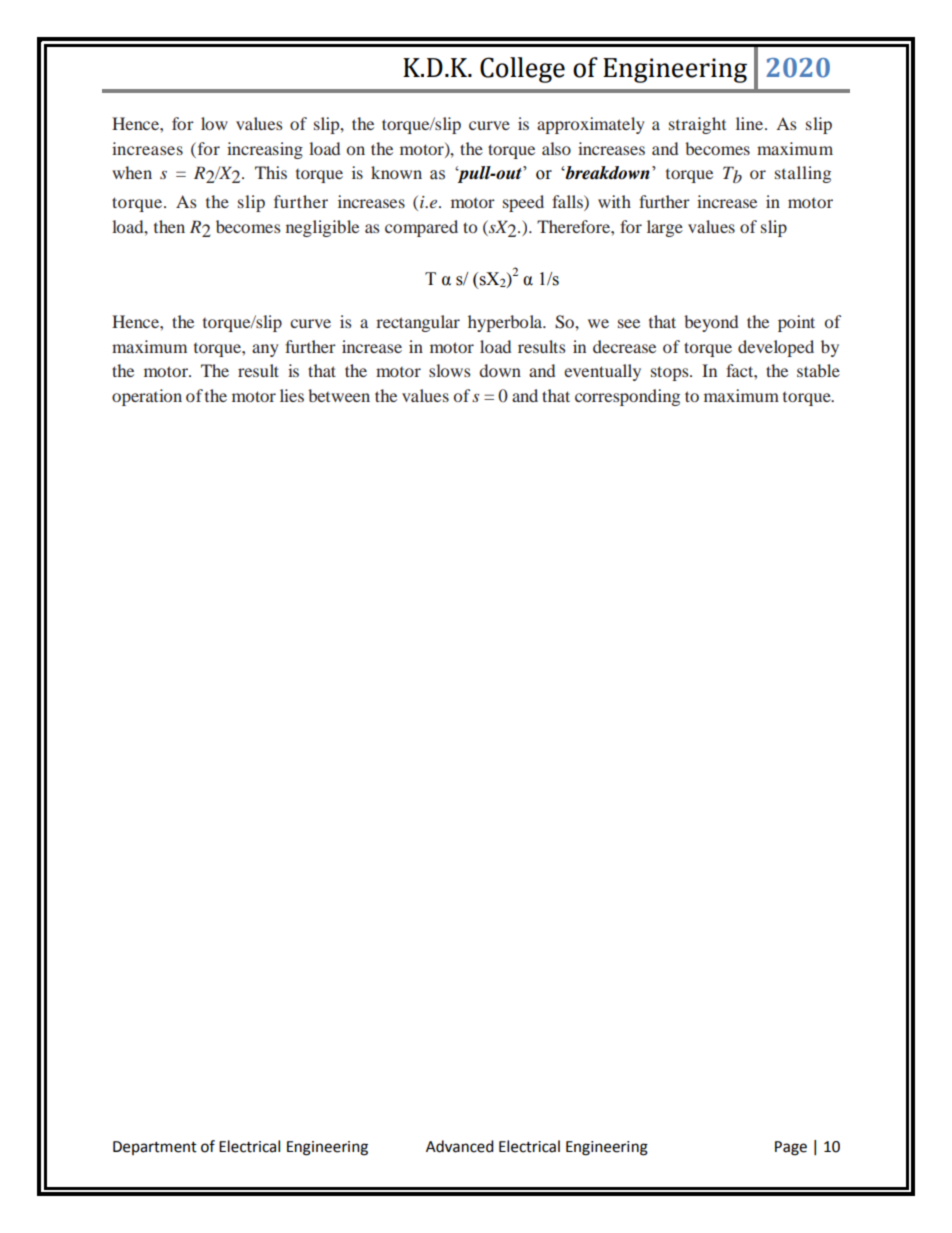 The width and height of the page is (952, 1233). I want to click on increasing, so click(265, 150).
